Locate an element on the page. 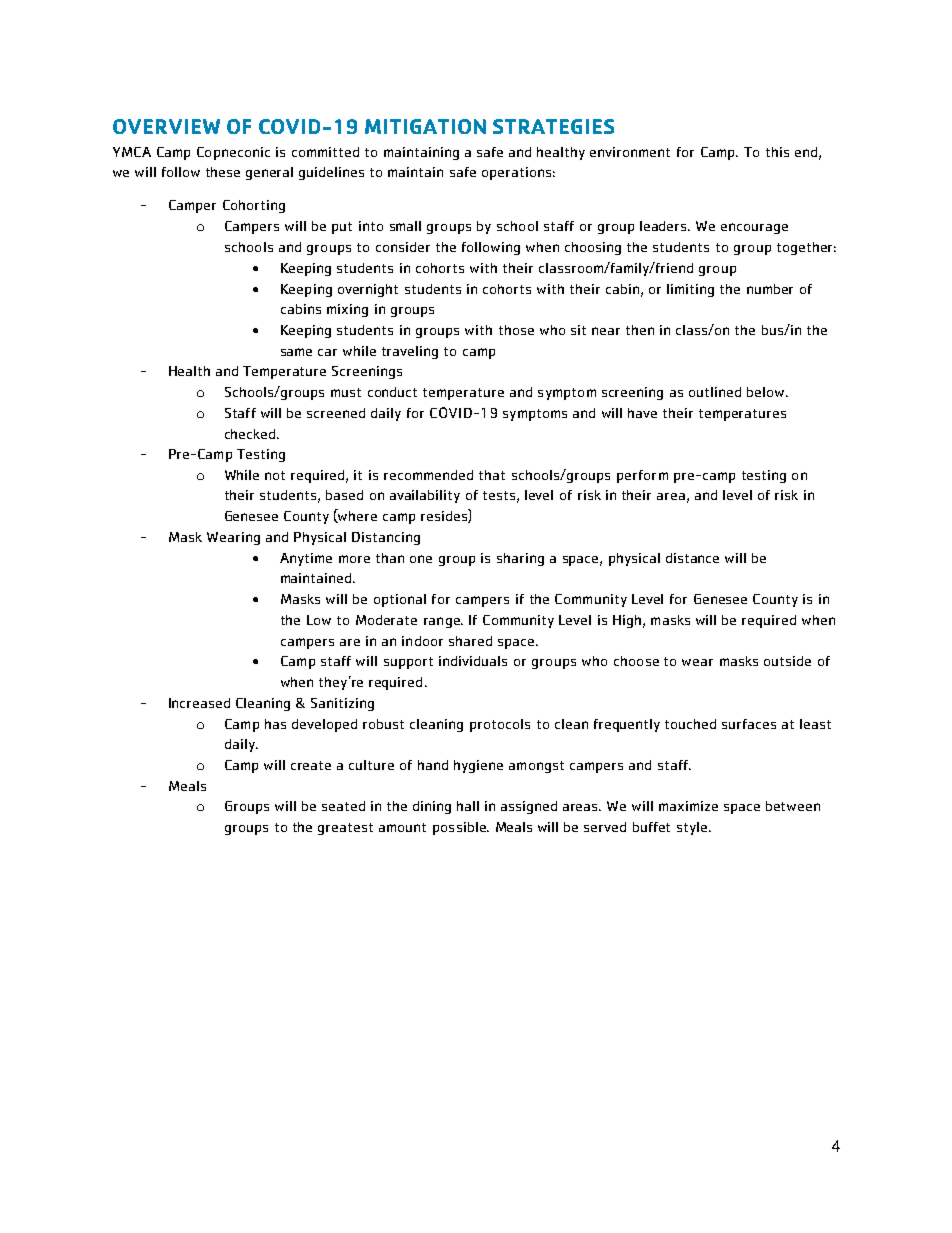 This document has height=1233, width=952. conduct is located at coordinates (392, 392).
